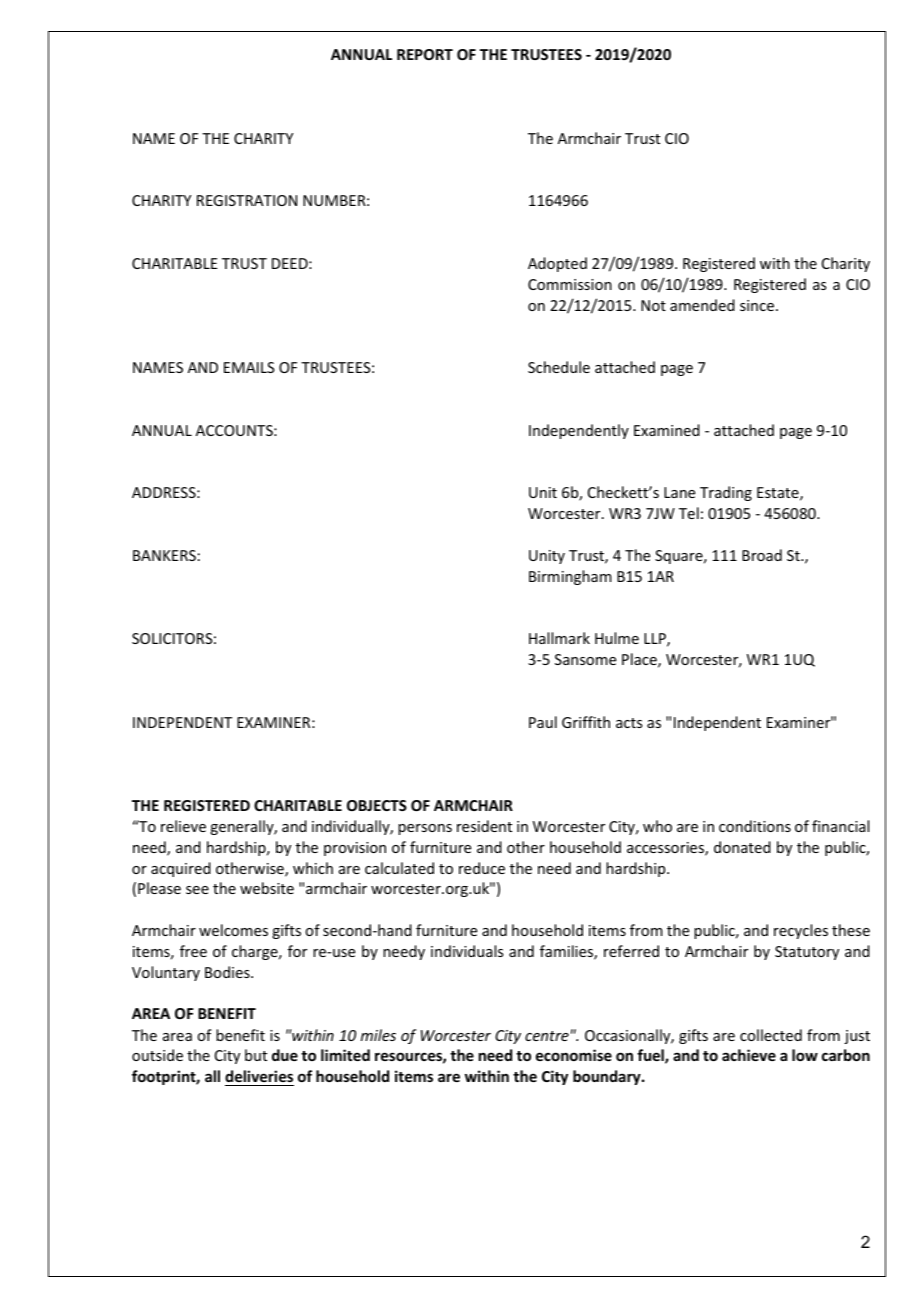 The width and height of the image is (924, 1308). I want to click on relieve, so click(183, 826).
